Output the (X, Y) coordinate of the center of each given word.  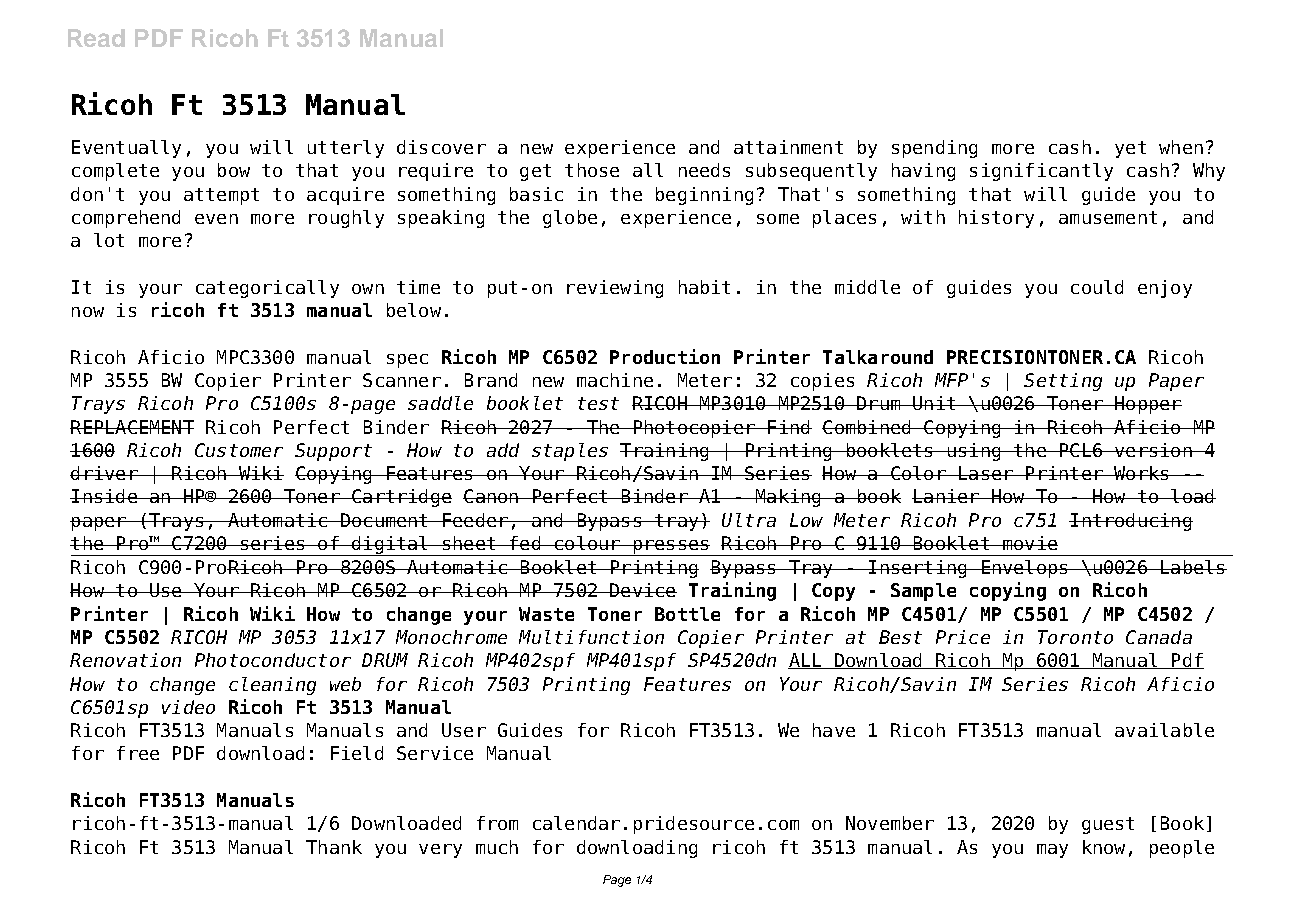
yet (1130, 149)
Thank (334, 847)
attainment (788, 147)
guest (1108, 825)
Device (642, 590)
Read (96, 38)
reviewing (615, 289)
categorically (267, 289)
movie (1029, 543)
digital (390, 546)
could (1097, 287)
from (497, 823)
